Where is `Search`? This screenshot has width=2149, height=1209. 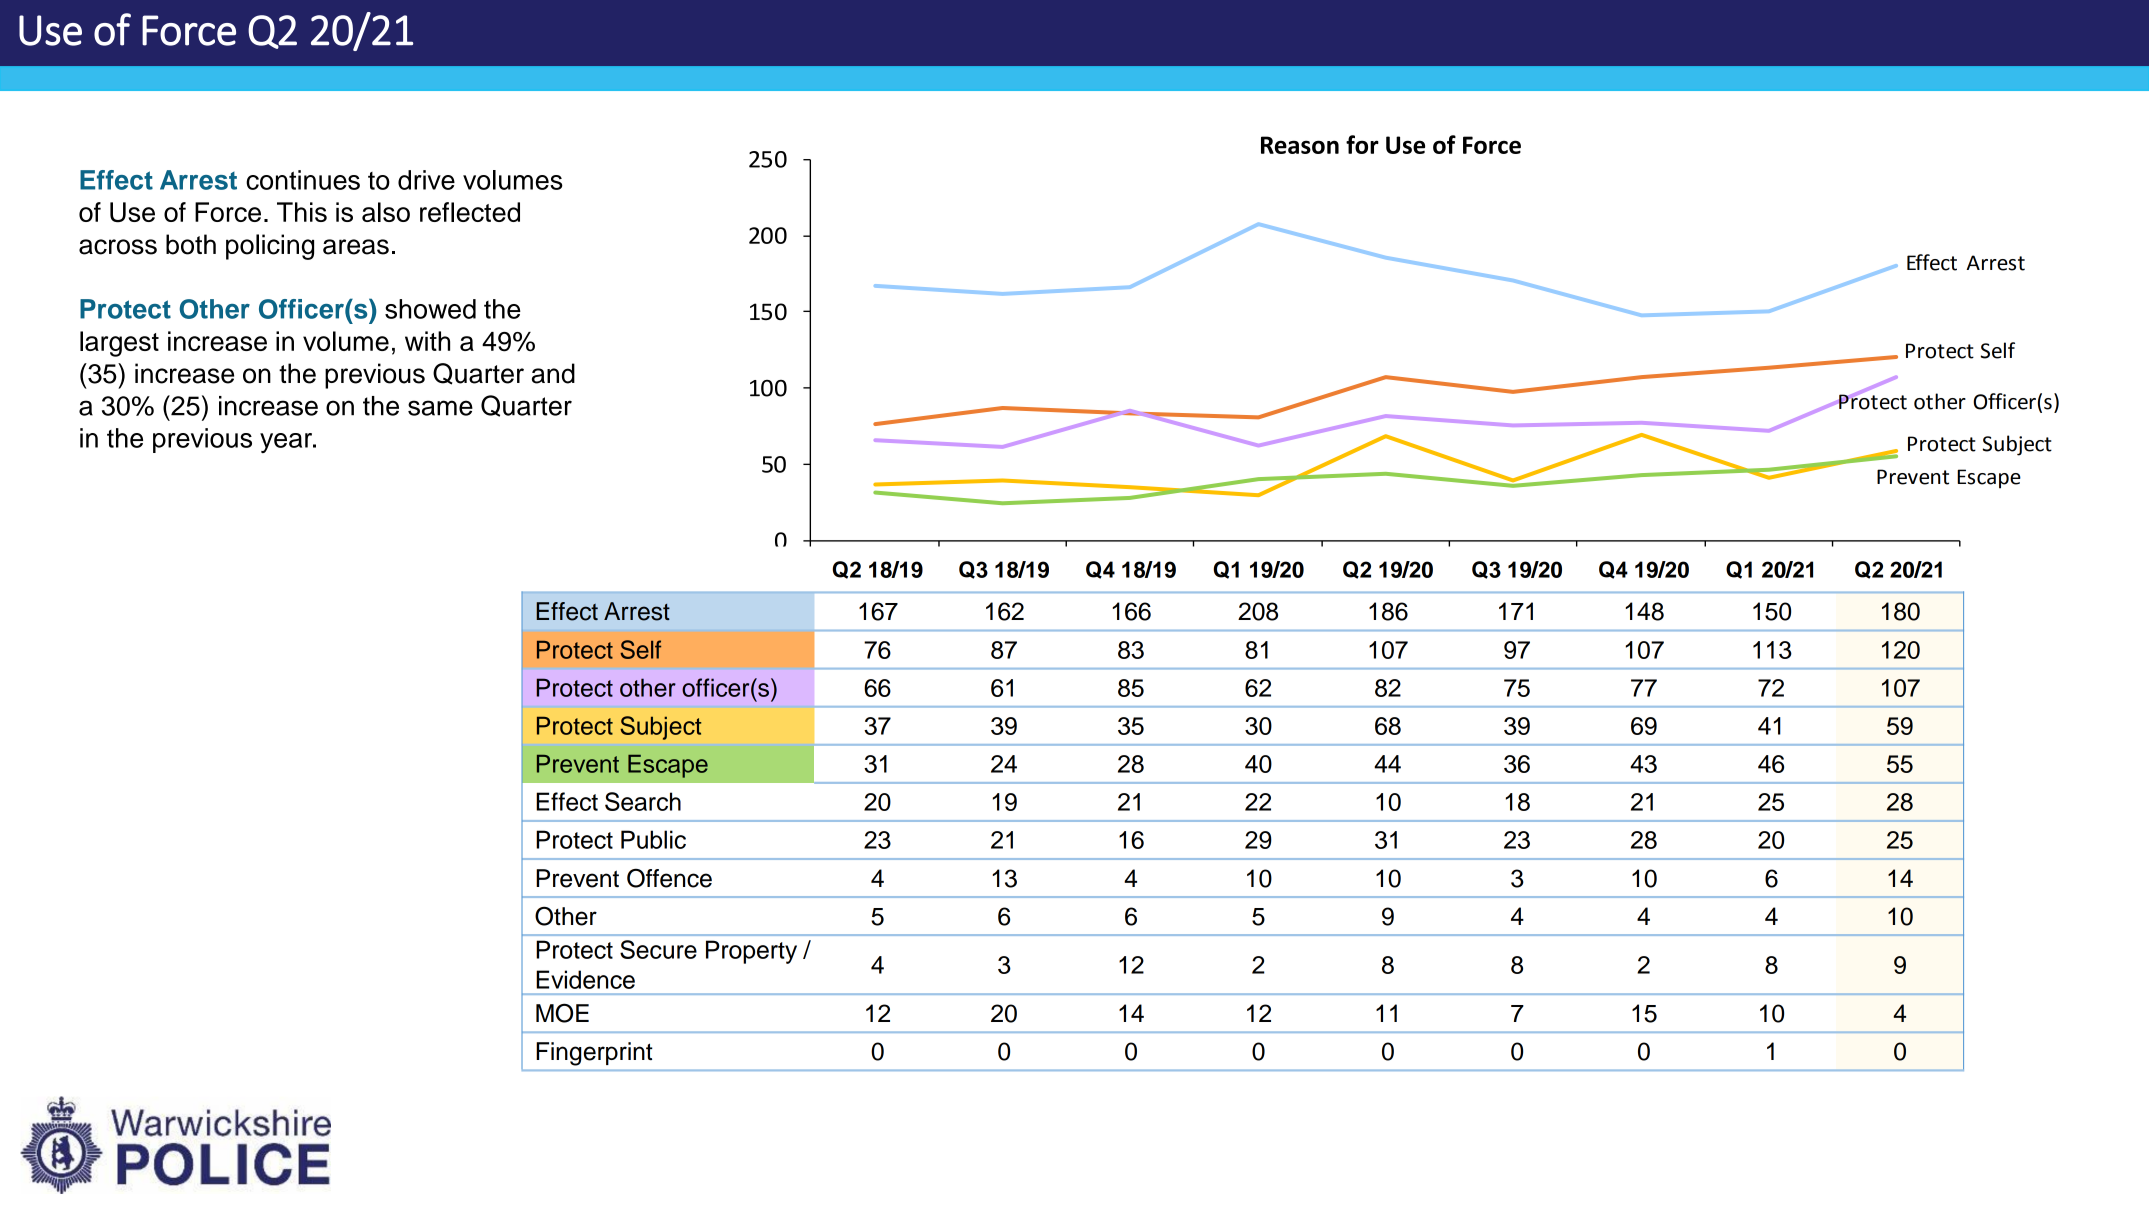 Search is located at coordinates (643, 801).
